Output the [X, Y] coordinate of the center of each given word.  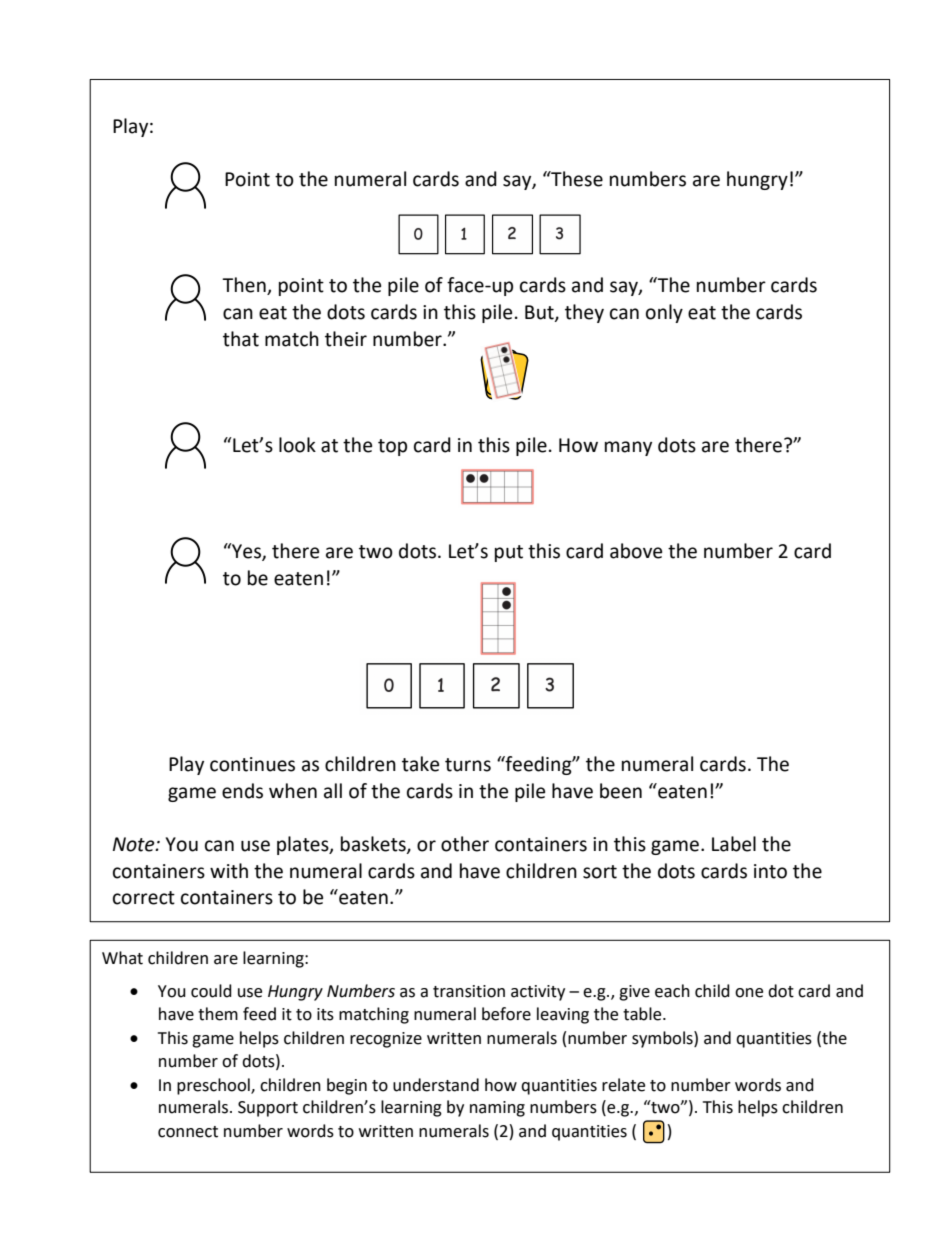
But [540, 313]
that [241, 339]
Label [734, 844]
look [297, 445]
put [509, 553]
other [465, 844]
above [636, 551]
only [664, 313]
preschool [214, 1086]
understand [436, 1085]
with [229, 871]
